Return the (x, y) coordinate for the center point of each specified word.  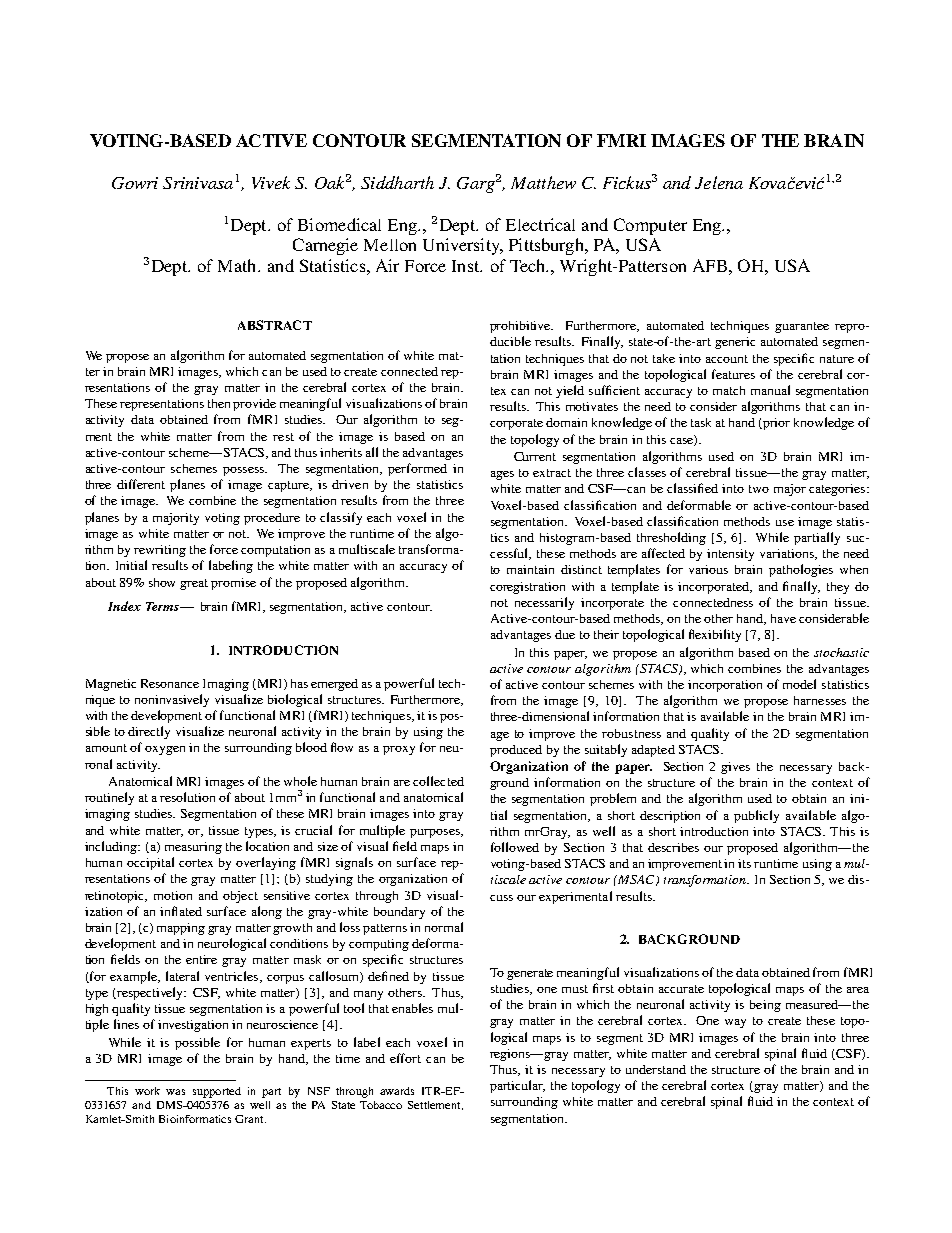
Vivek (271, 182)
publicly (756, 816)
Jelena (719, 182)
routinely (109, 798)
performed (417, 469)
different (141, 484)
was (175, 1092)
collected (438, 781)
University (462, 246)
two (759, 489)
